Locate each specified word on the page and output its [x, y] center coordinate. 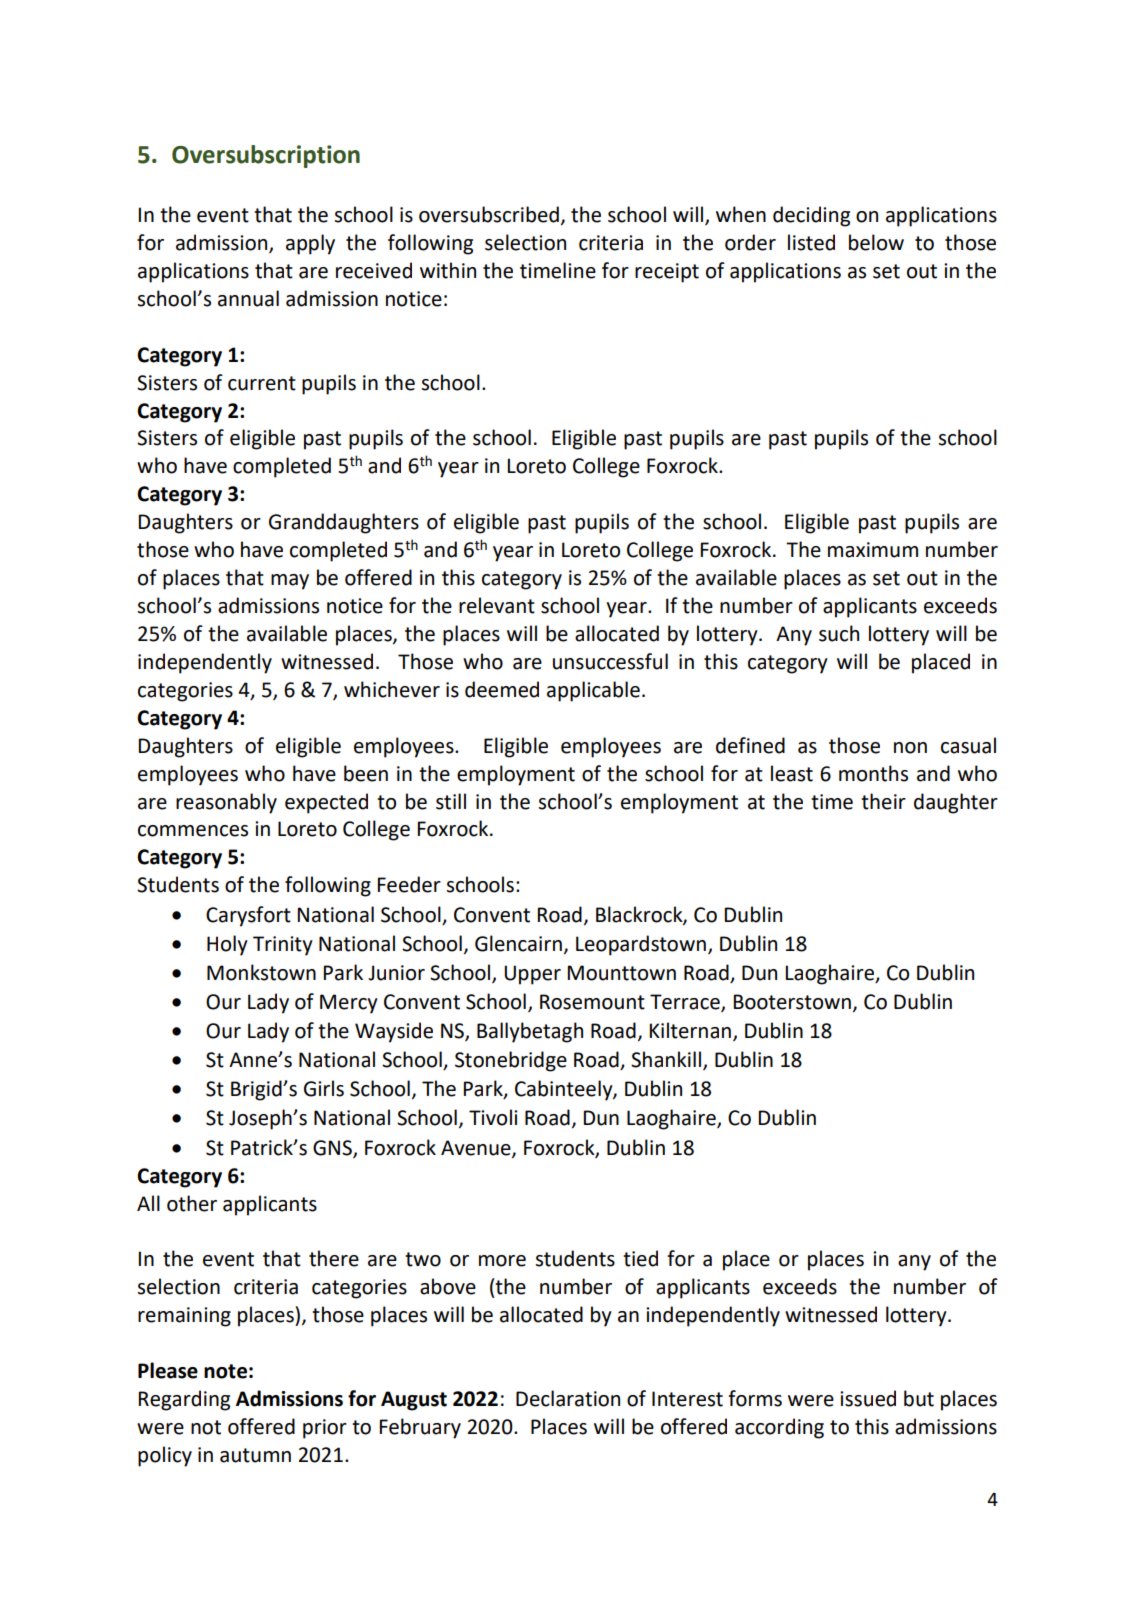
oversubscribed [489, 214]
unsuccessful [610, 661]
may [290, 582]
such [839, 633]
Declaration [568, 1398]
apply [310, 244]
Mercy [349, 1004]
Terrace [686, 1003]
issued [868, 1398]
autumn [255, 1455]
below [876, 242]
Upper [532, 975]
